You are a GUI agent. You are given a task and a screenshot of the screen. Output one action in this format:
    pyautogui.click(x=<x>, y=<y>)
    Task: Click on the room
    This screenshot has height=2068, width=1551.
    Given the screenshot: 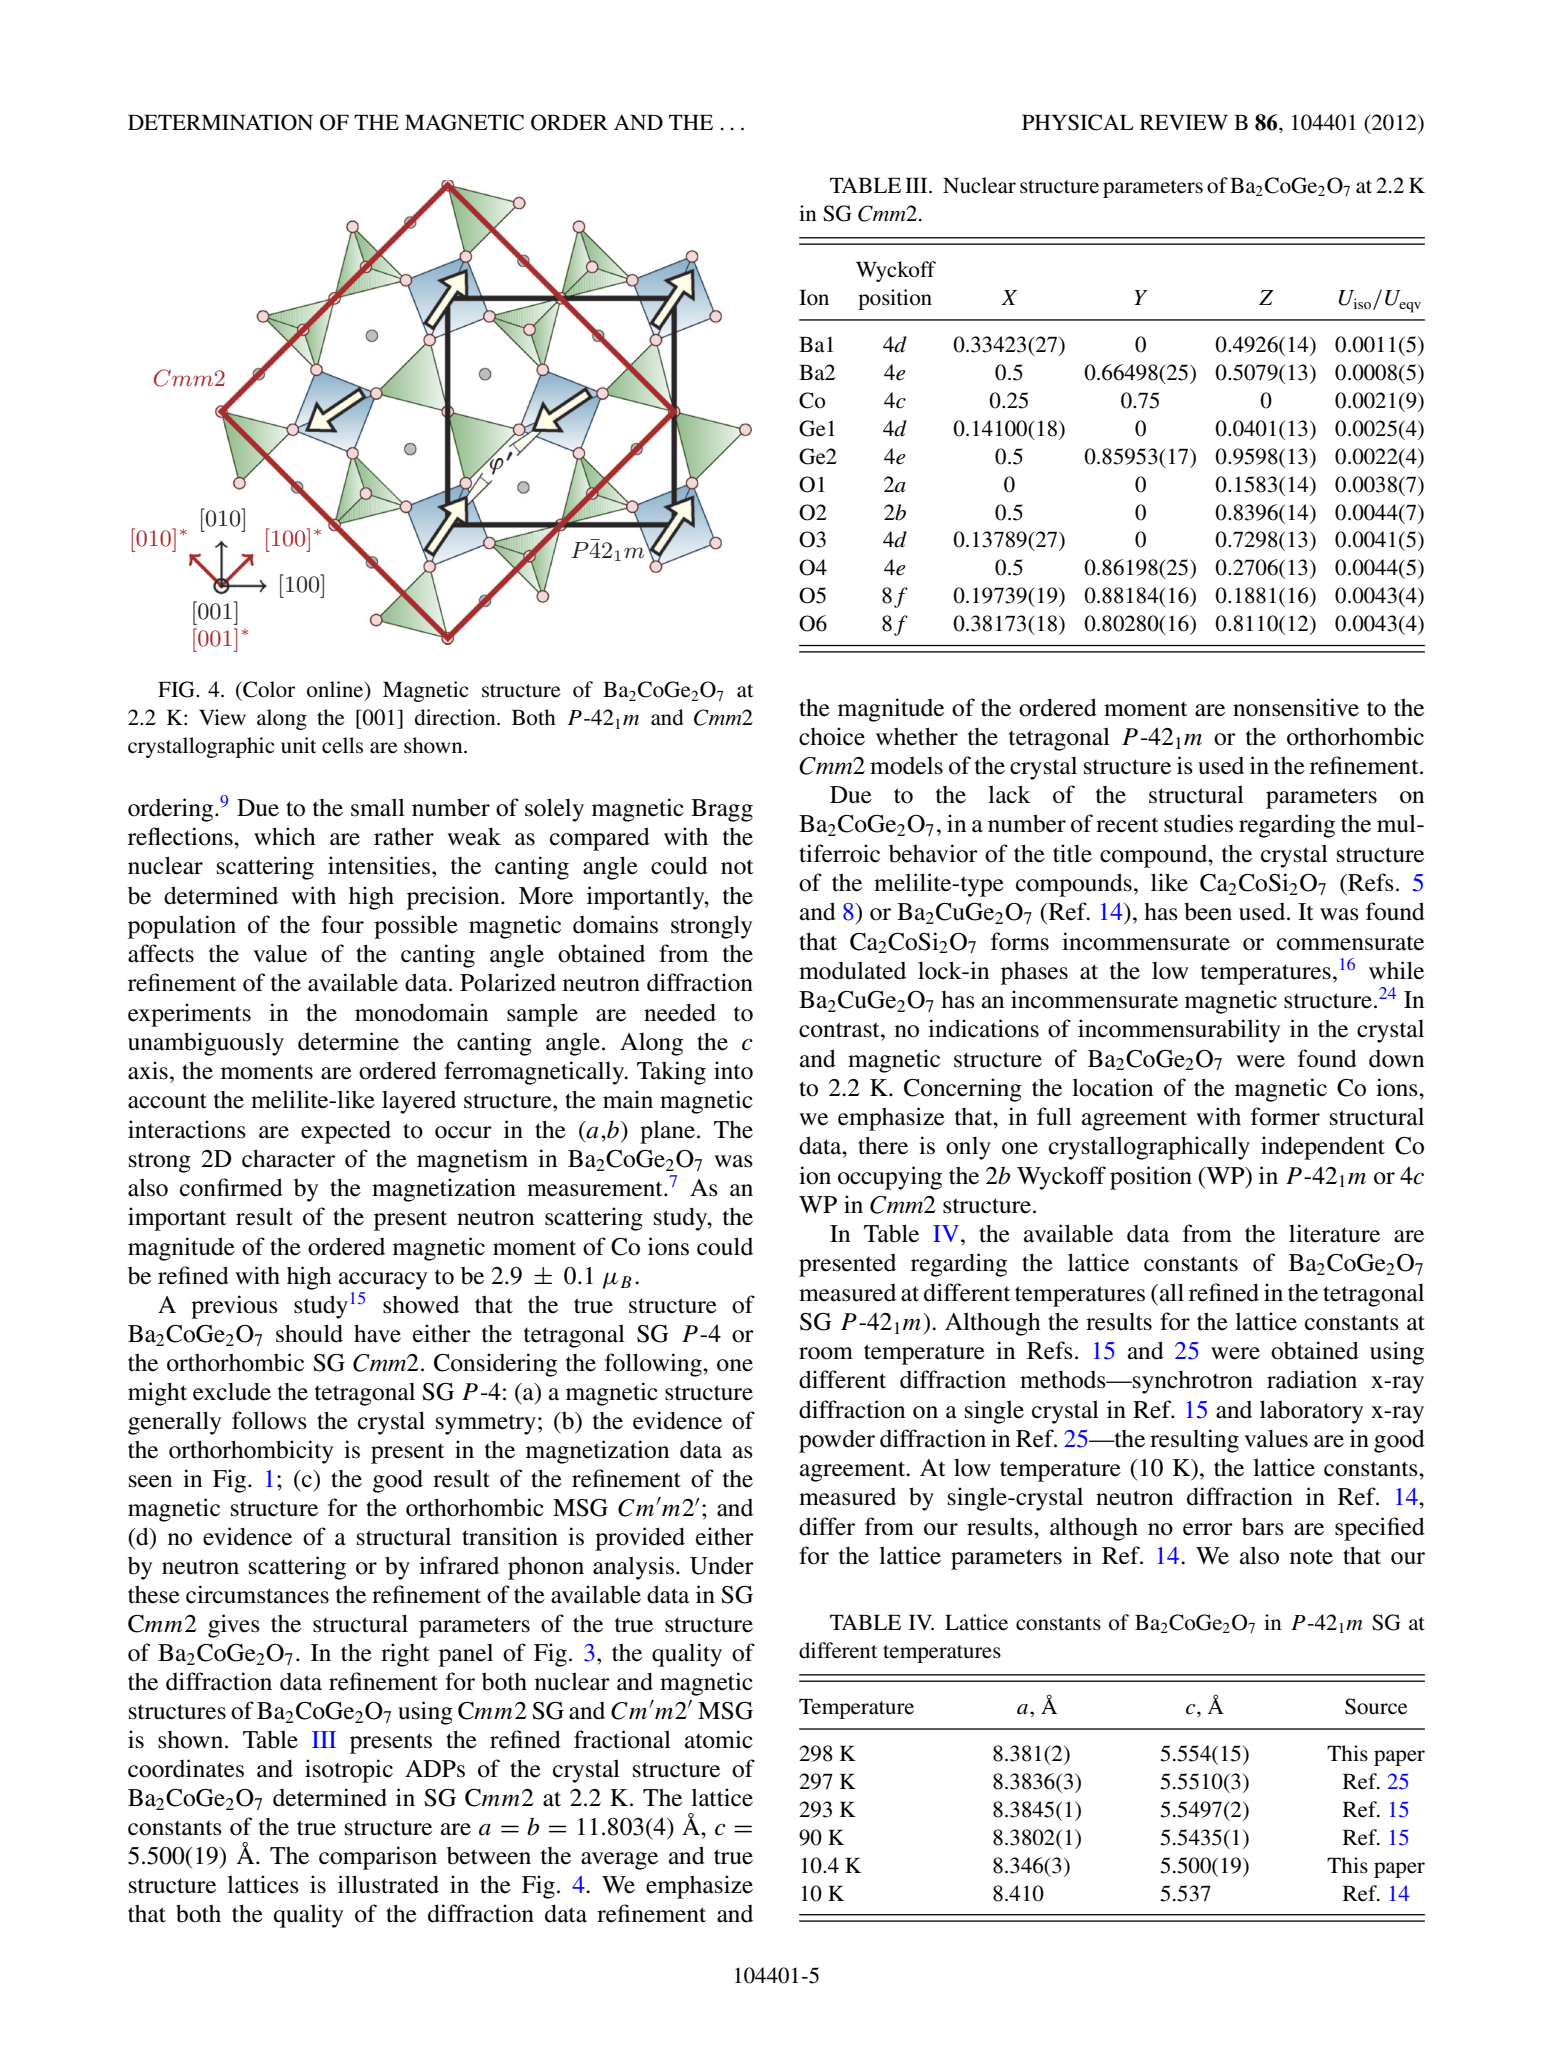 What is the action you would take?
    pyautogui.click(x=826, y=1353)
